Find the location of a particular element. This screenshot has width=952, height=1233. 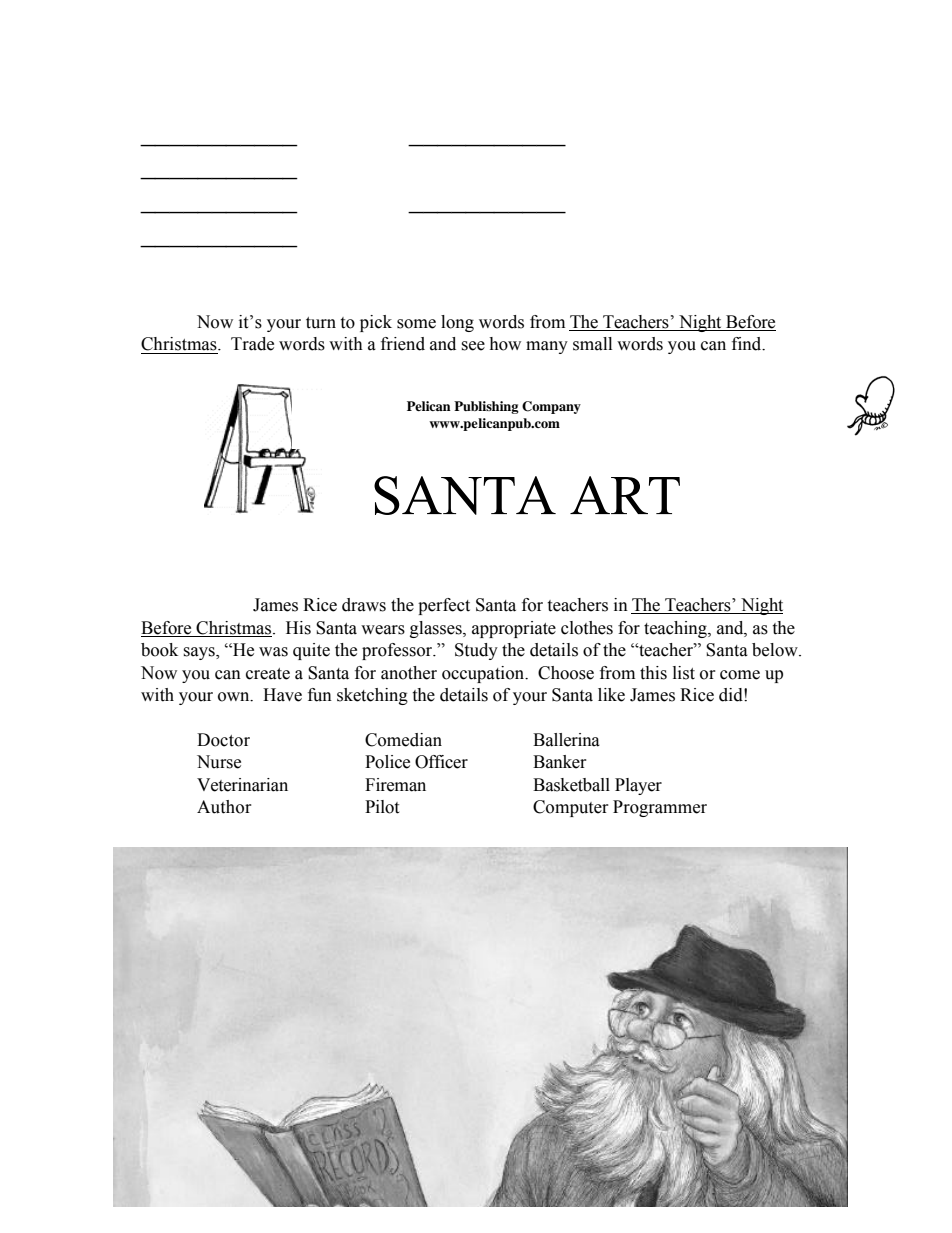

teaching is located at coordinates (676, 629).
